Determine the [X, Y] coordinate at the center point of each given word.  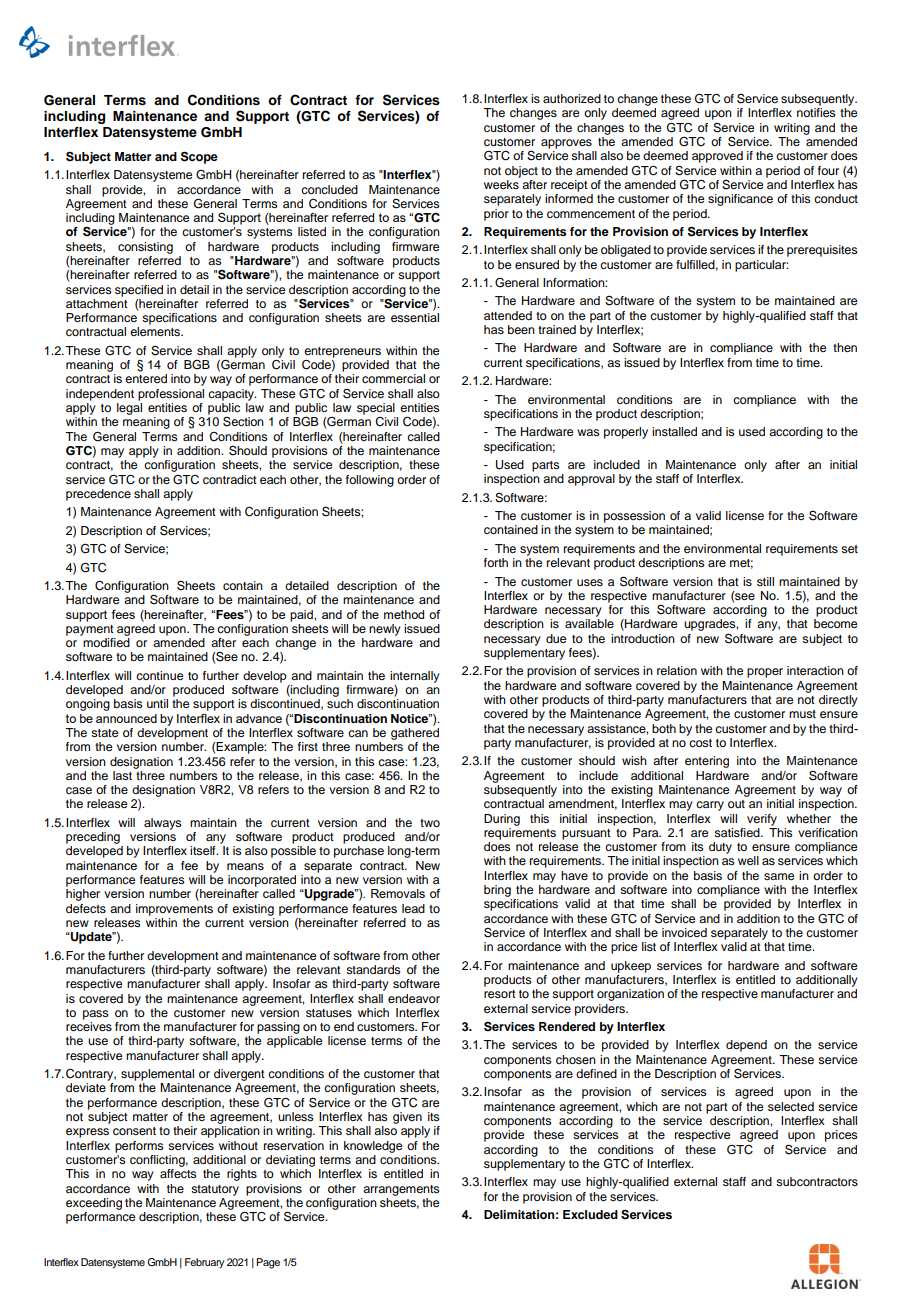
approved [717, 157]
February [204, 1263]
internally [415, 677]
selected [791, 1106]
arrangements [401, 1190]
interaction [815, 670]
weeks [502, 183]
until [157, 703]
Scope [199, 157]
